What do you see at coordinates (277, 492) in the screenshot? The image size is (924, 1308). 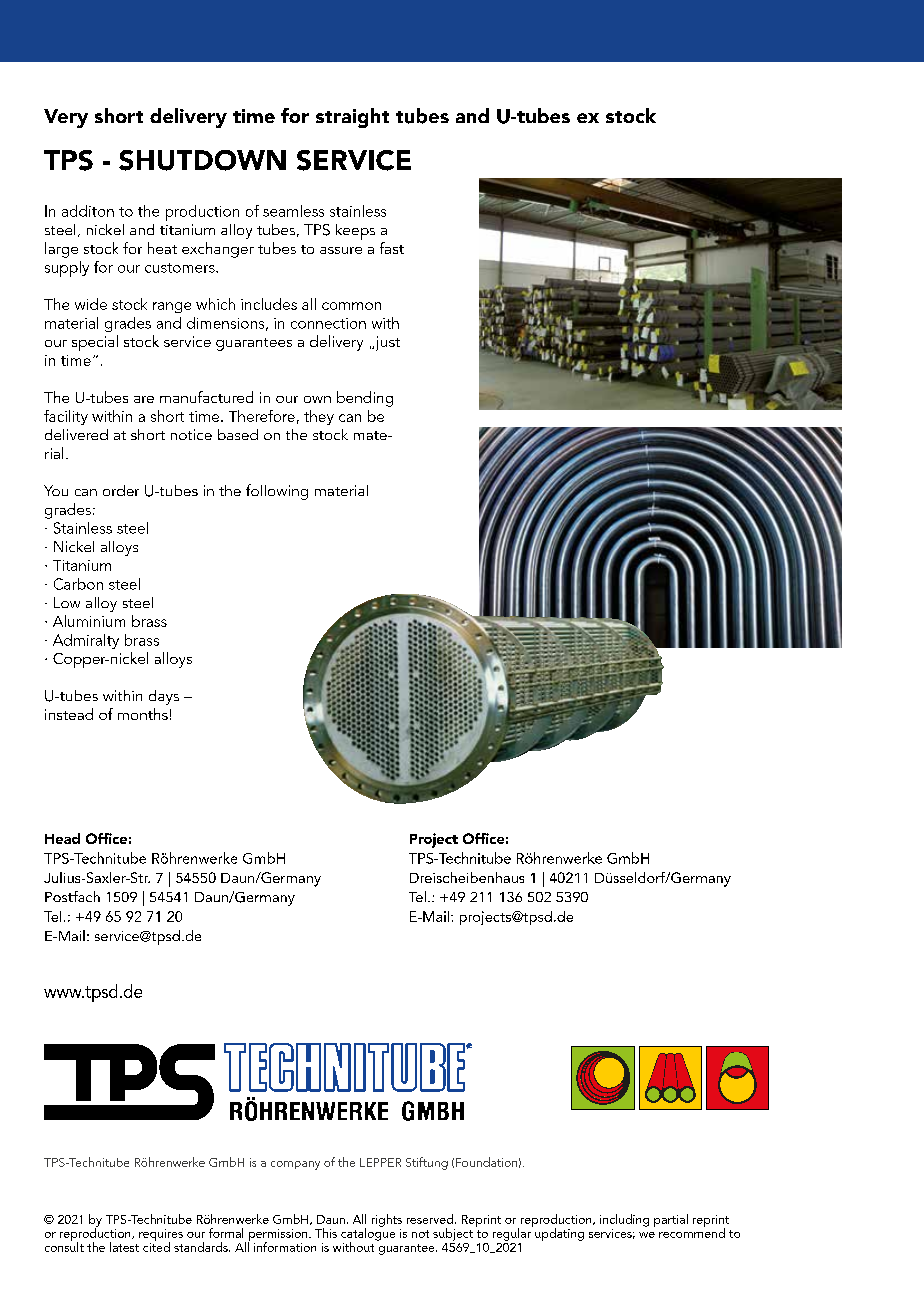 I see `following` at bounding box center [277, 492].
